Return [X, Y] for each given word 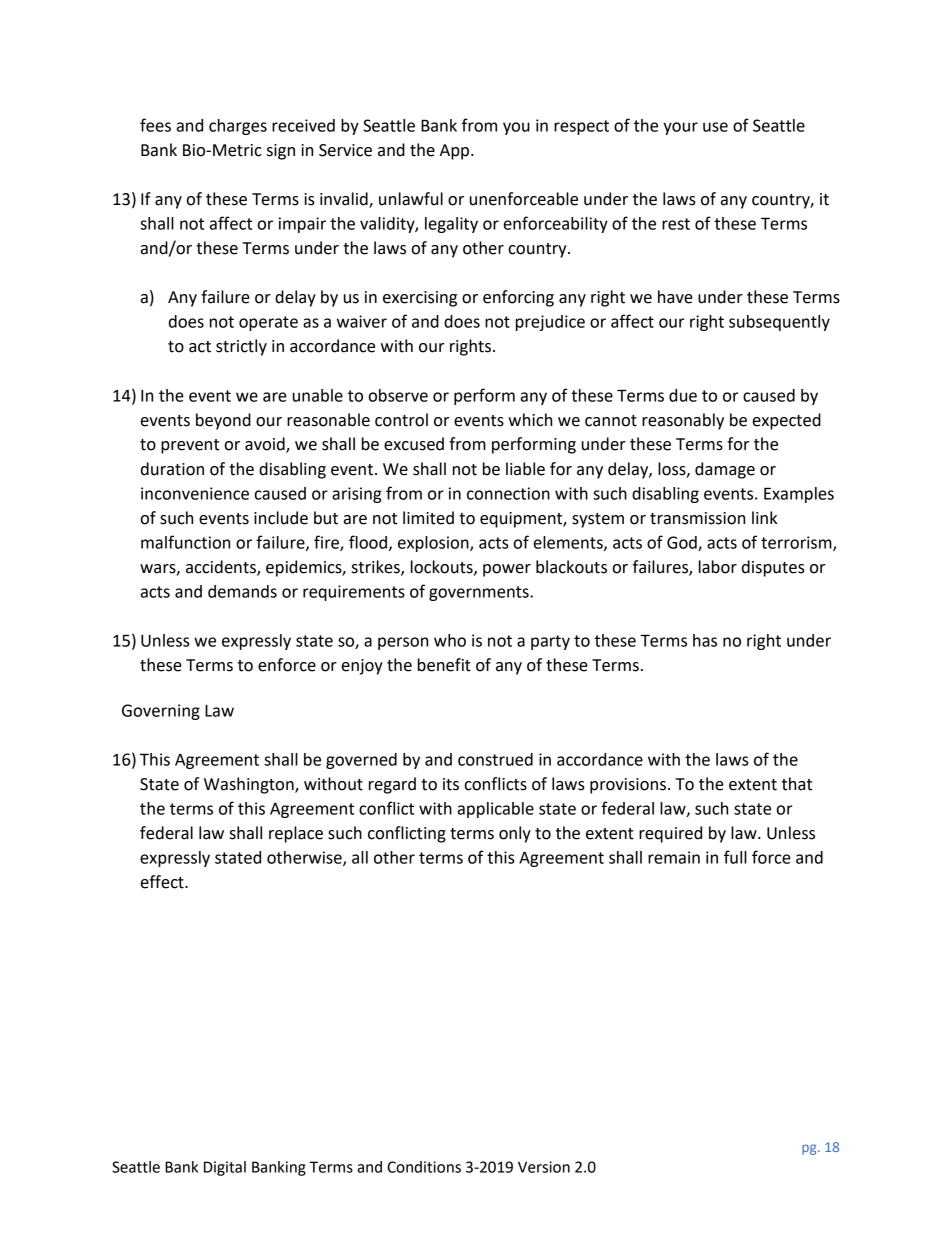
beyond [223, 421]
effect [163, 882]
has [705, 640]
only [515, 834]
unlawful [411, 199]
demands [242, 591]
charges [238, 127]
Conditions [424, 1167]
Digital [225, 1168]
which [530, 420]
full [735, 857]
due [683, 395]
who [450, 640]
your [680, 128]
